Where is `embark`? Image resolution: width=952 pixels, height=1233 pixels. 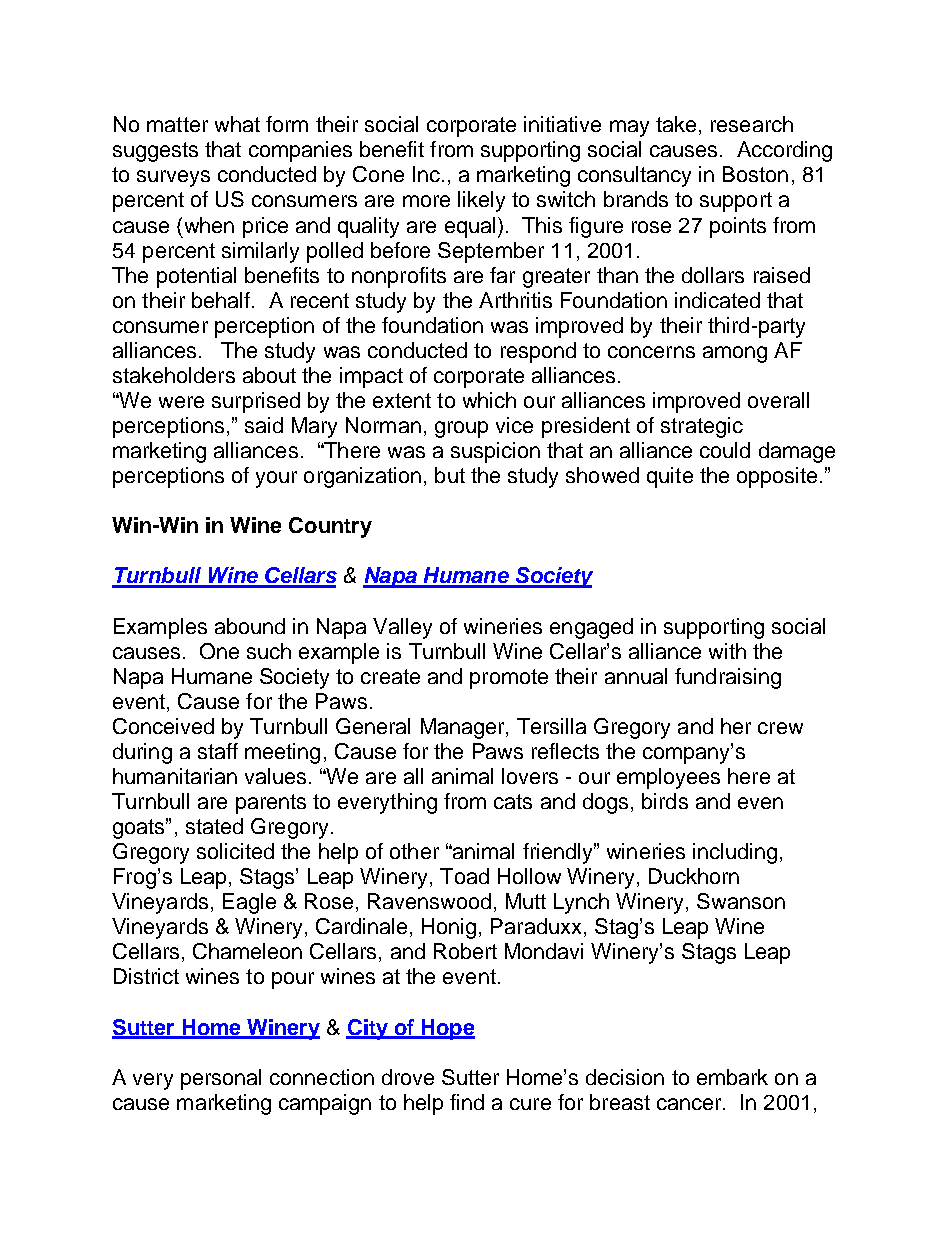 embark is located at coordinates (732, 1077).
